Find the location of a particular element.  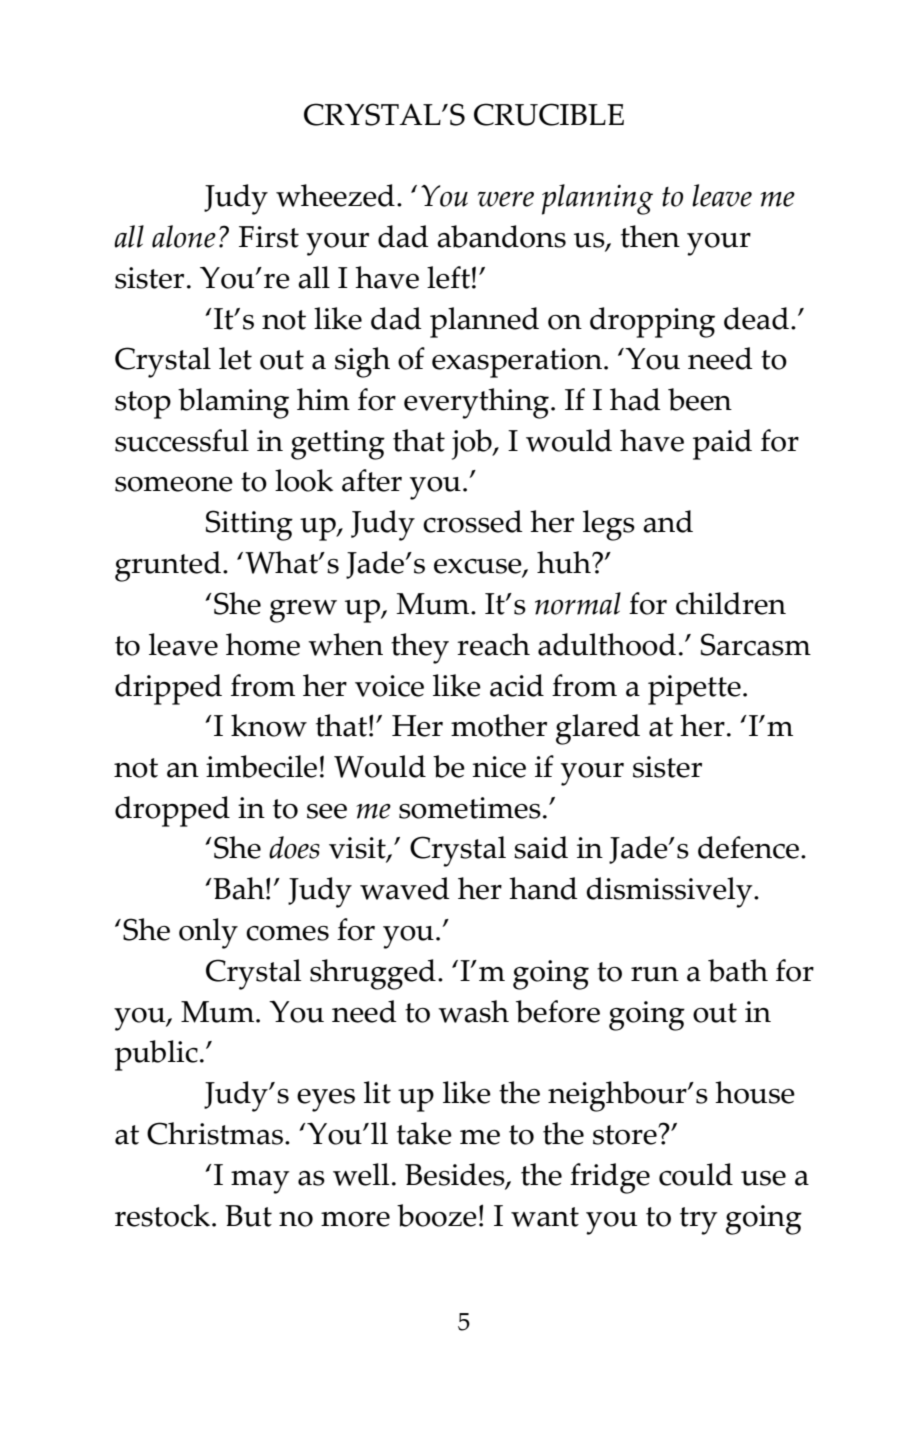

paid is located at coordinates (722, 444).
